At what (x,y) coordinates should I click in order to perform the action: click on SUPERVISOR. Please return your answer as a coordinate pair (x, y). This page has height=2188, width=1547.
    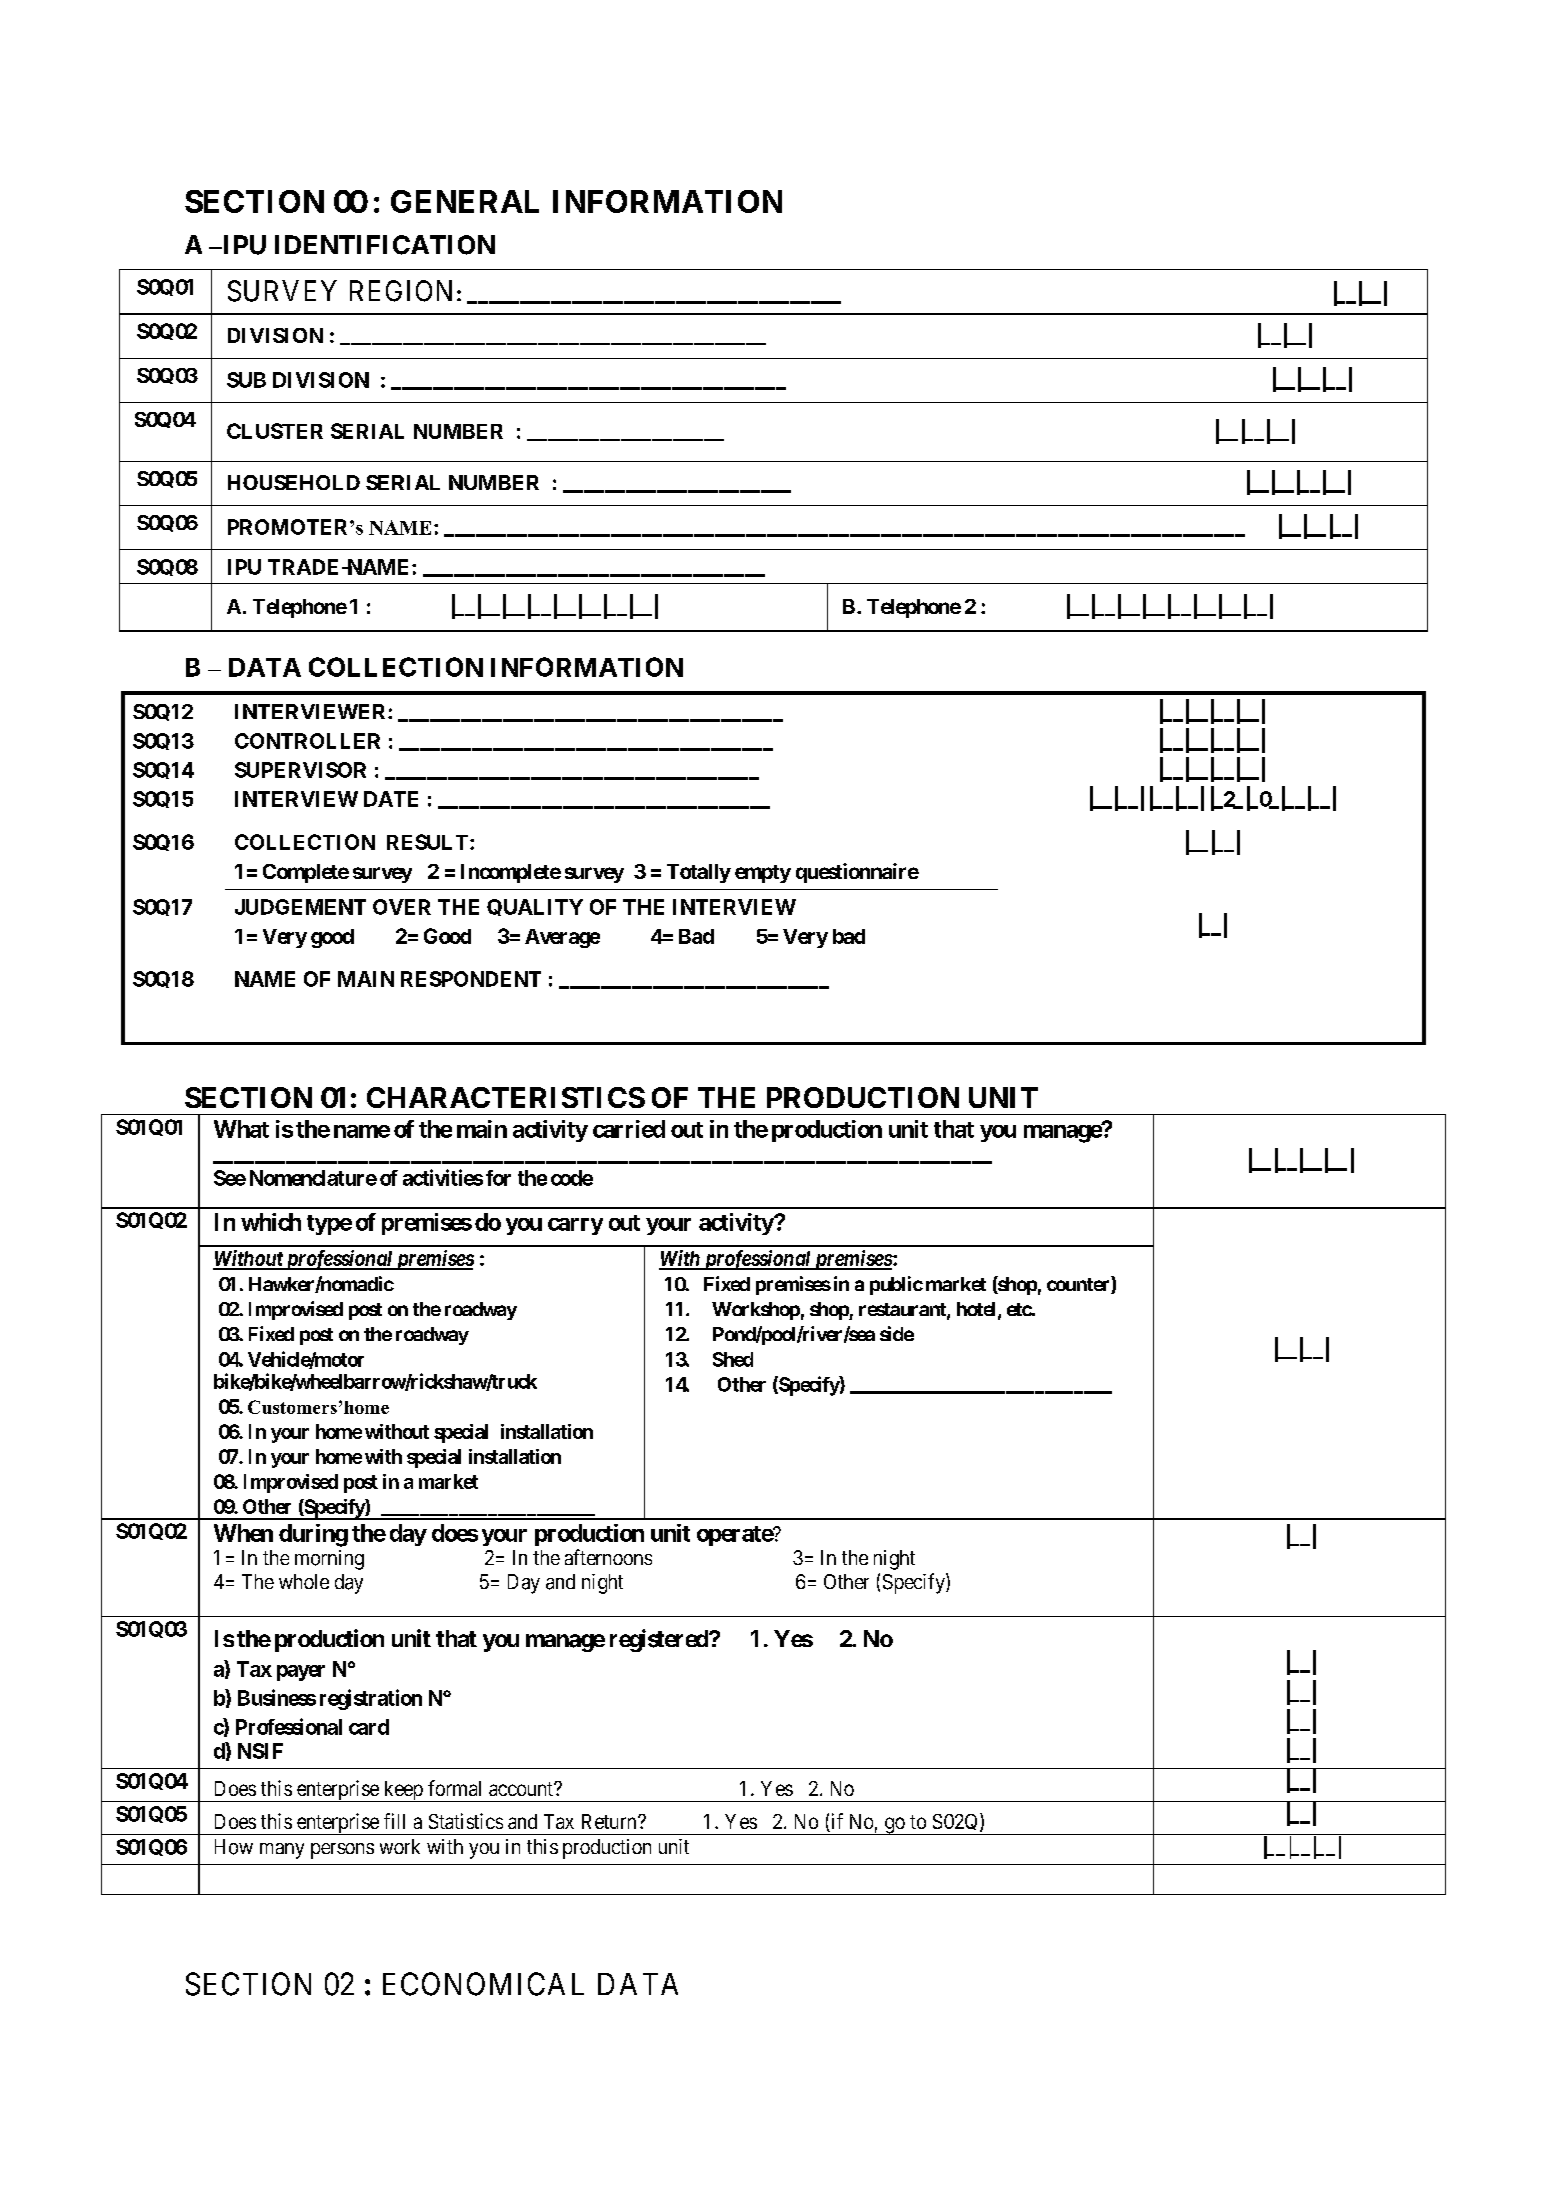
    Looking at the image, I should click on (300, 770).
